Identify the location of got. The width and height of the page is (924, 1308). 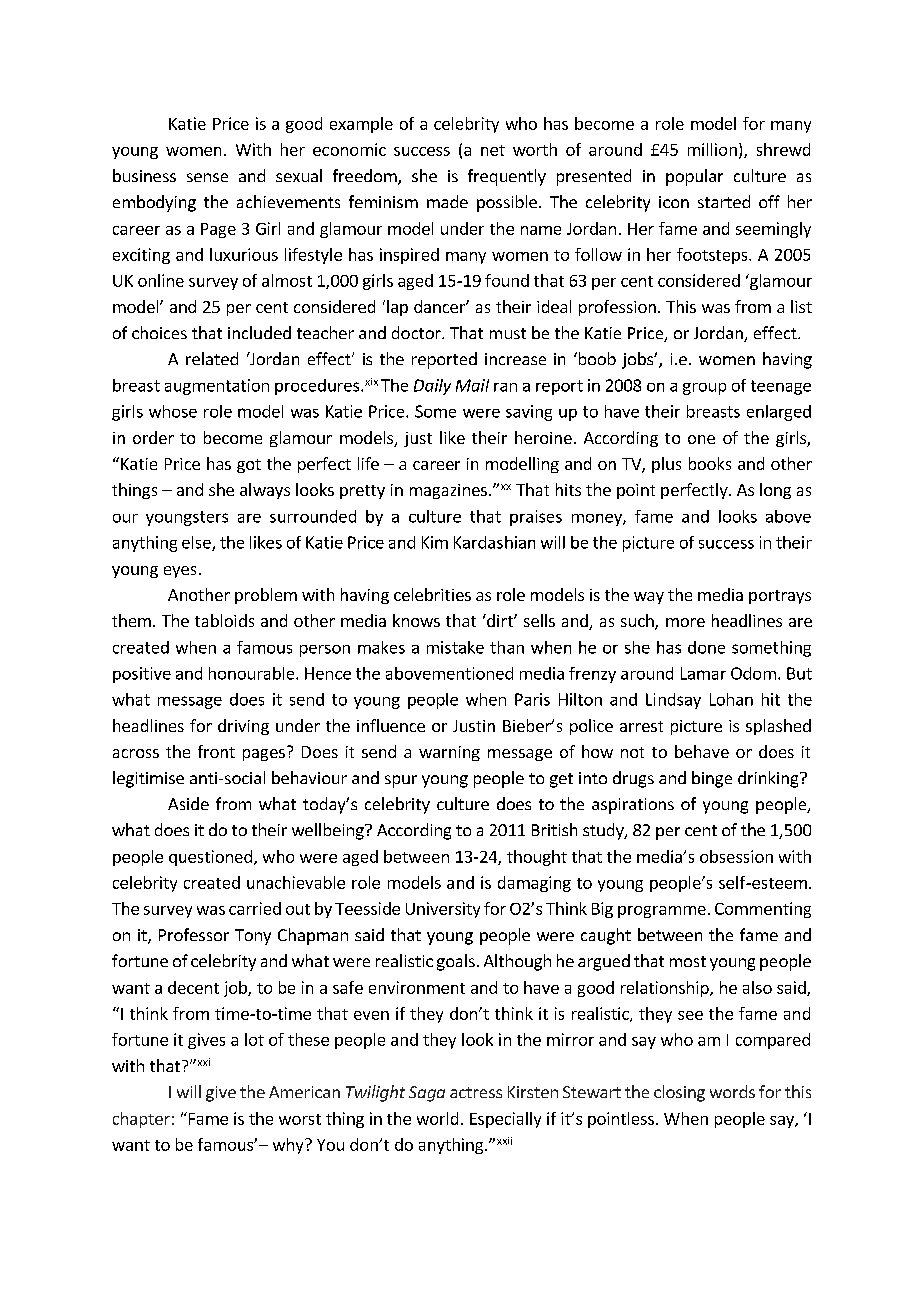
(249, 466).
